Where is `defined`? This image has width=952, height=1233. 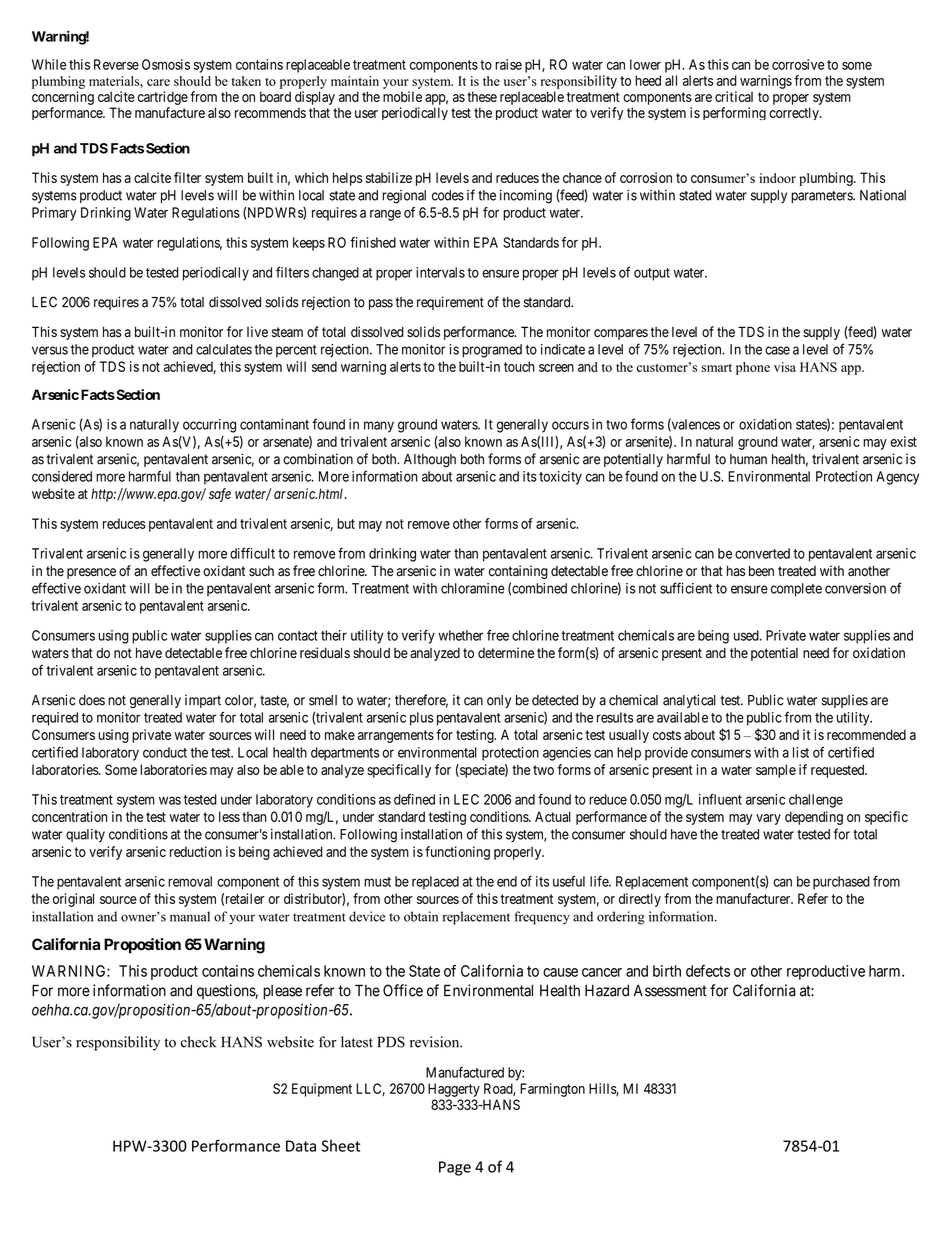
defined is located at coordinates (414, 799).
